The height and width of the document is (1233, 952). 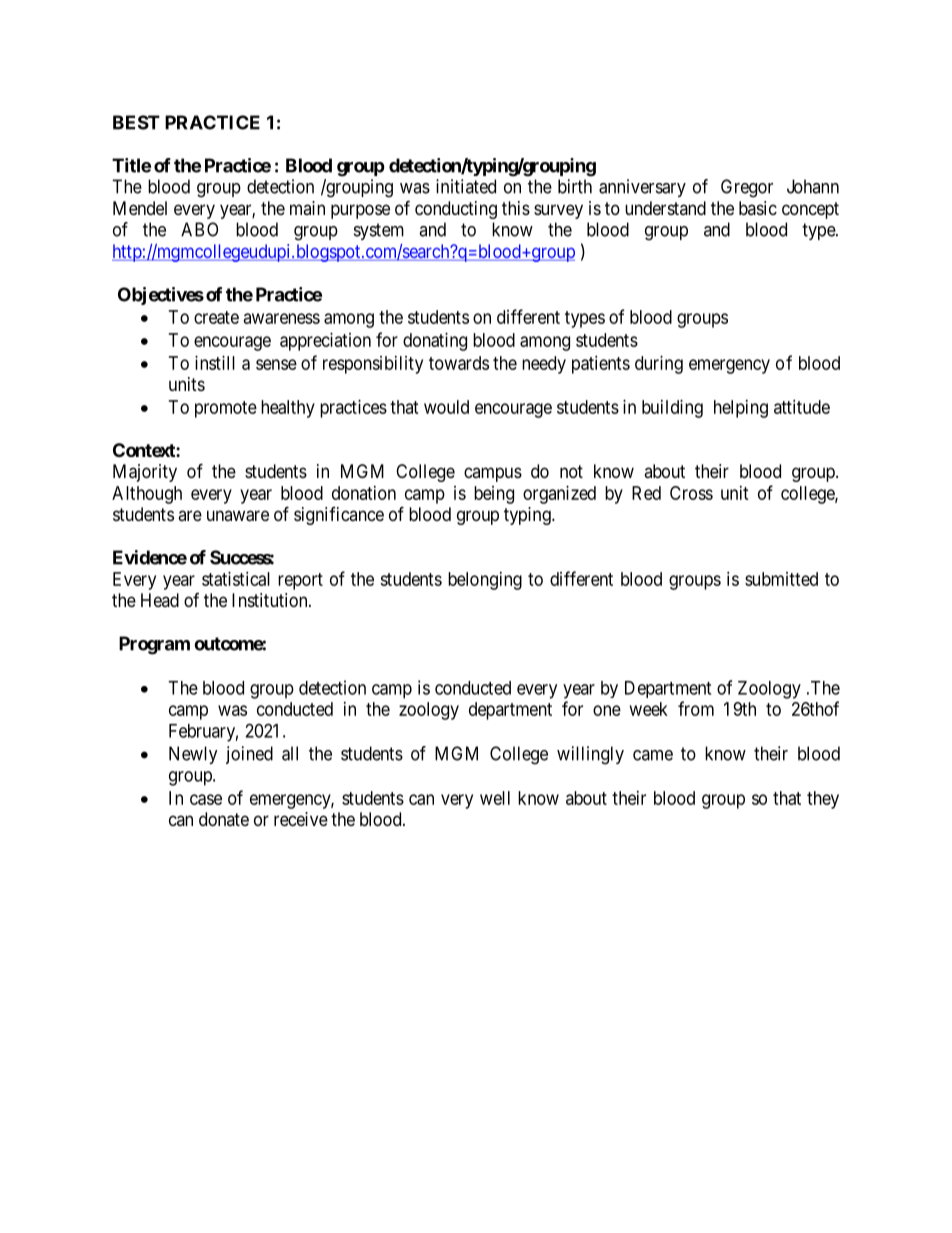 I want to click on well, so click(x=495, y=798).
